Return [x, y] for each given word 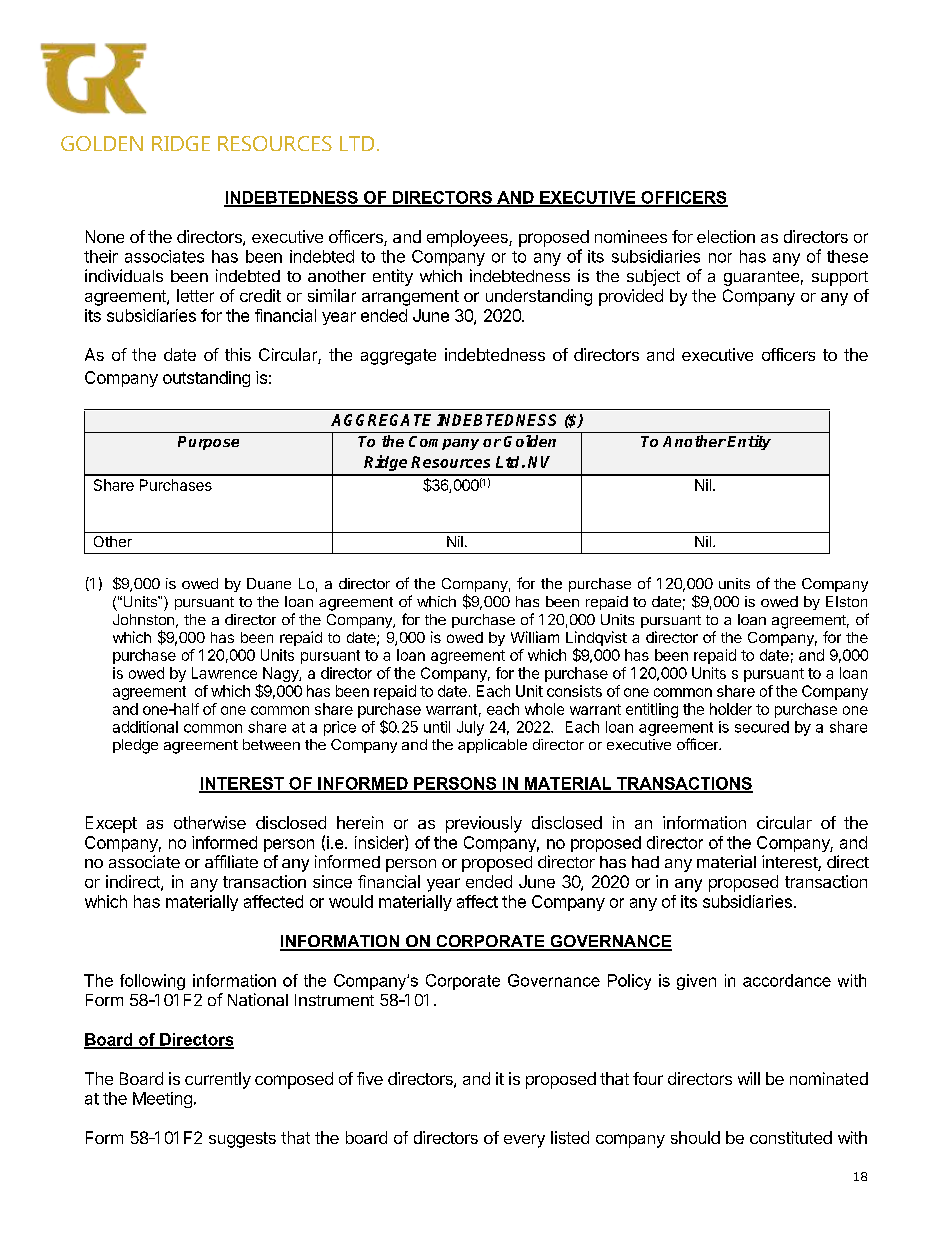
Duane [269, 583]
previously [484, 824]
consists [574, 691]
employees [468, 238]
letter [195, 295]
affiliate [231, 861]
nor [720, 258]
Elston [846, 601]
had [645, 862]
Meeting [162, 1100]
